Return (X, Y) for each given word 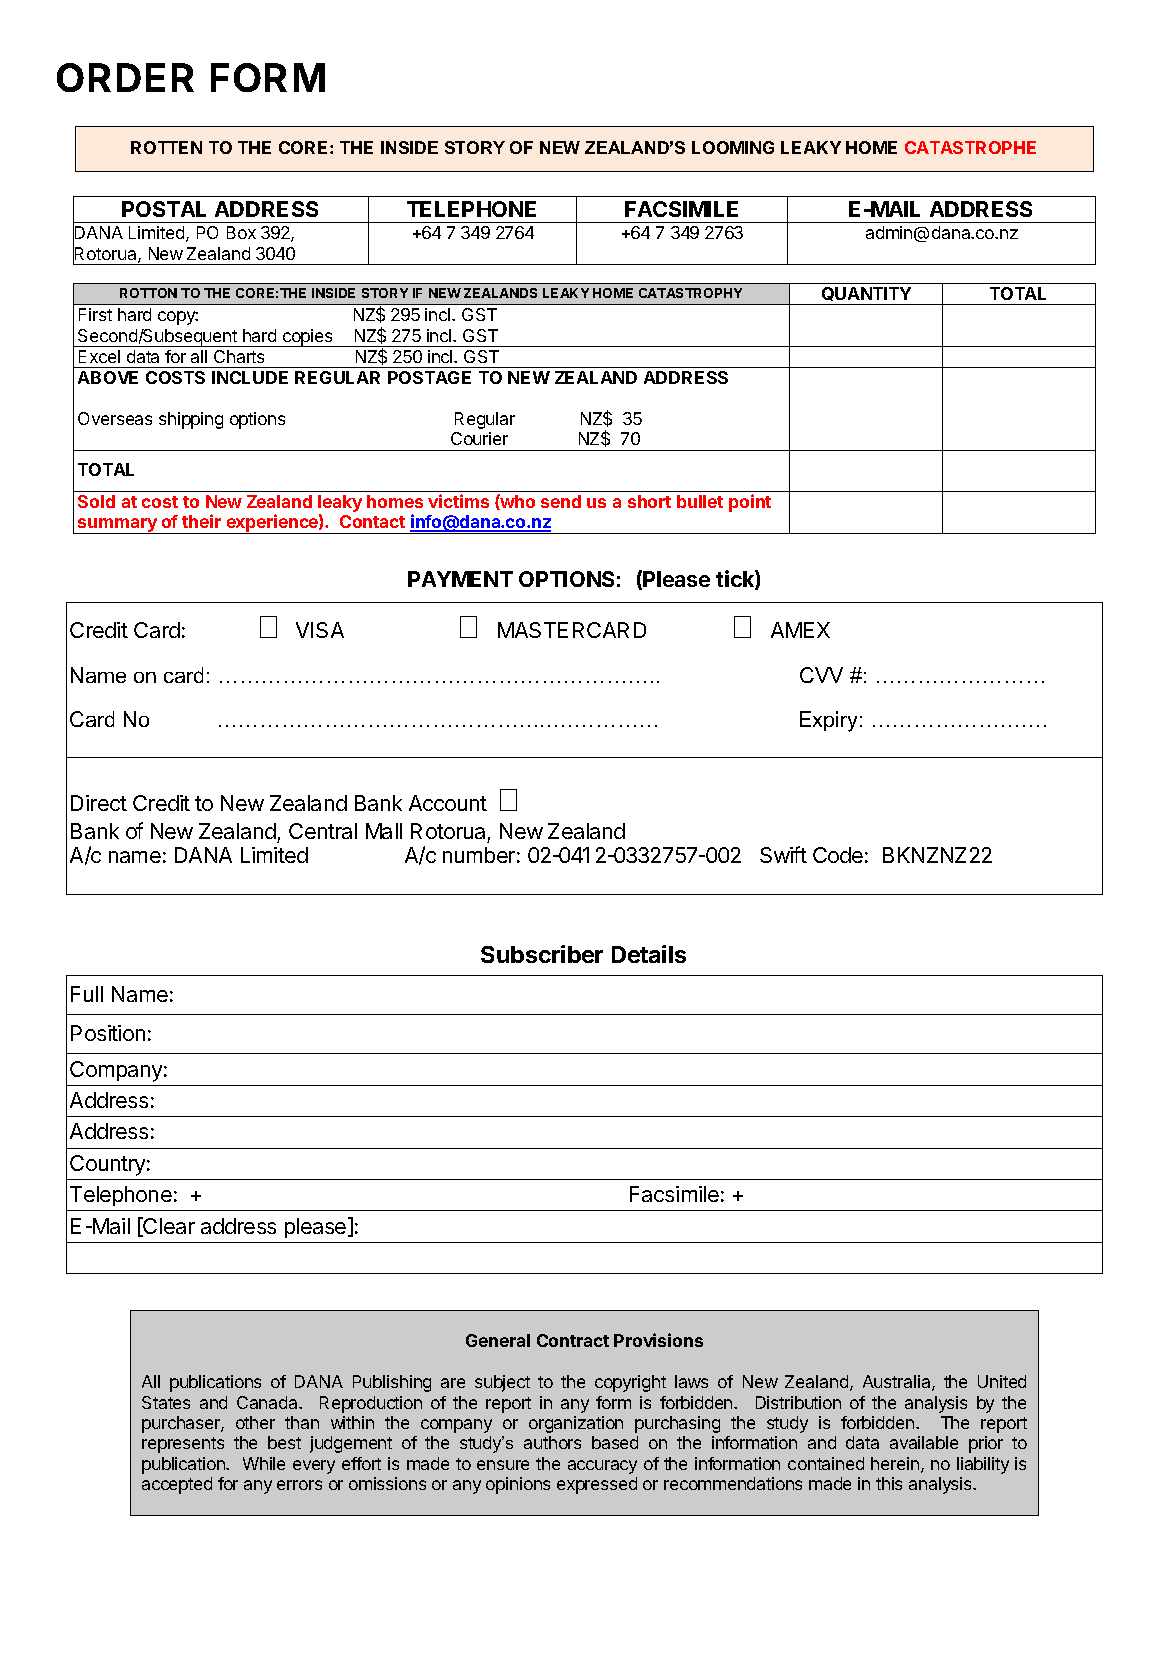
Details (649, 954)
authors (552, 1442)
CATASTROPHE (970, 147)
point (750, 503)
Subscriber (542, 954)
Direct (99, 803)
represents (183, 1445)
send (561, 501)
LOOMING (733, 147)
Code (838, 855)
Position (108, 1033)
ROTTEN (166, 147)
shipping (191, 420)
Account (448, 803)
